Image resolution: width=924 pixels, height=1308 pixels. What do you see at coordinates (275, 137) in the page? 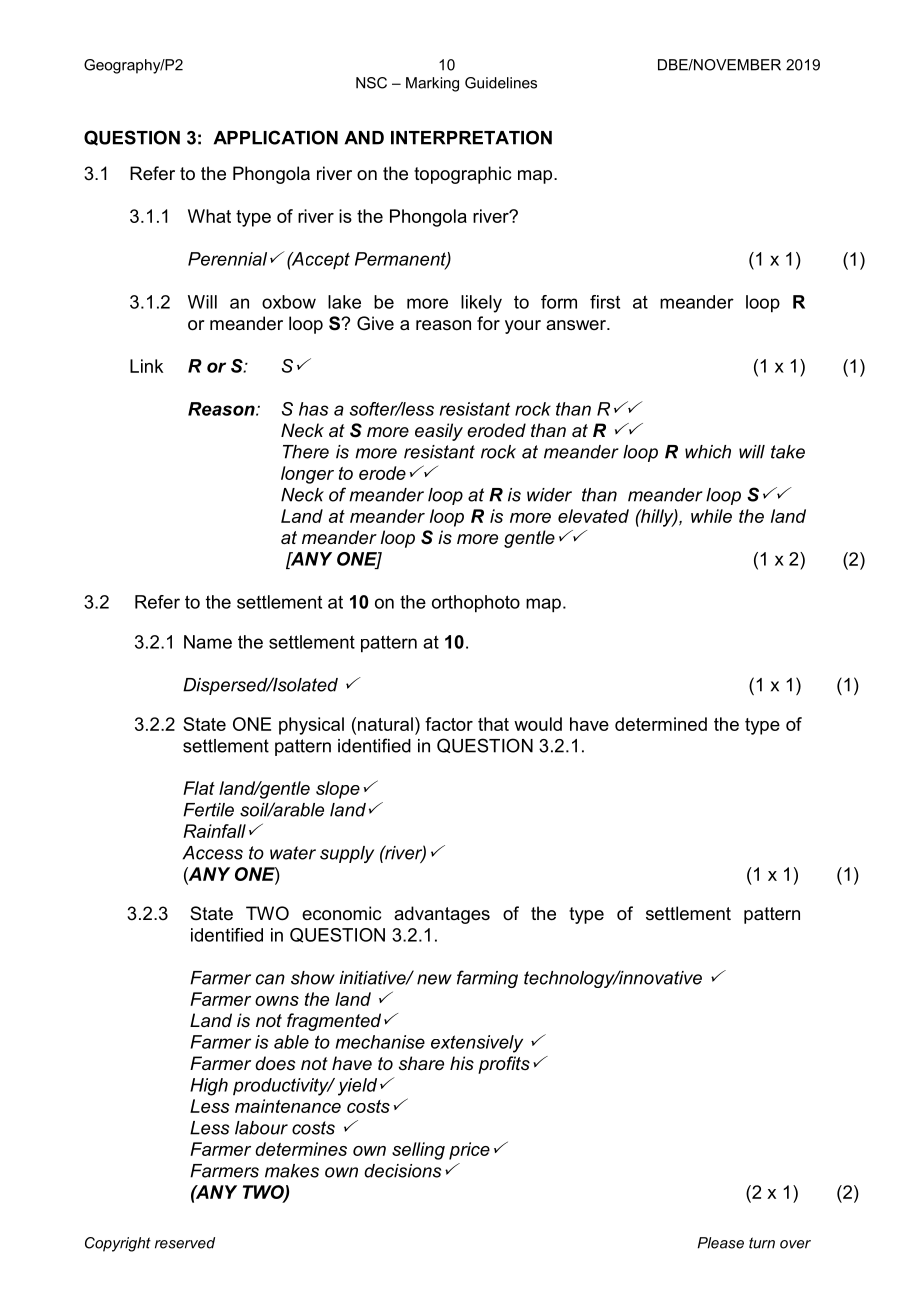
I see `APPLICATION` at bounding box center [275, 137].
